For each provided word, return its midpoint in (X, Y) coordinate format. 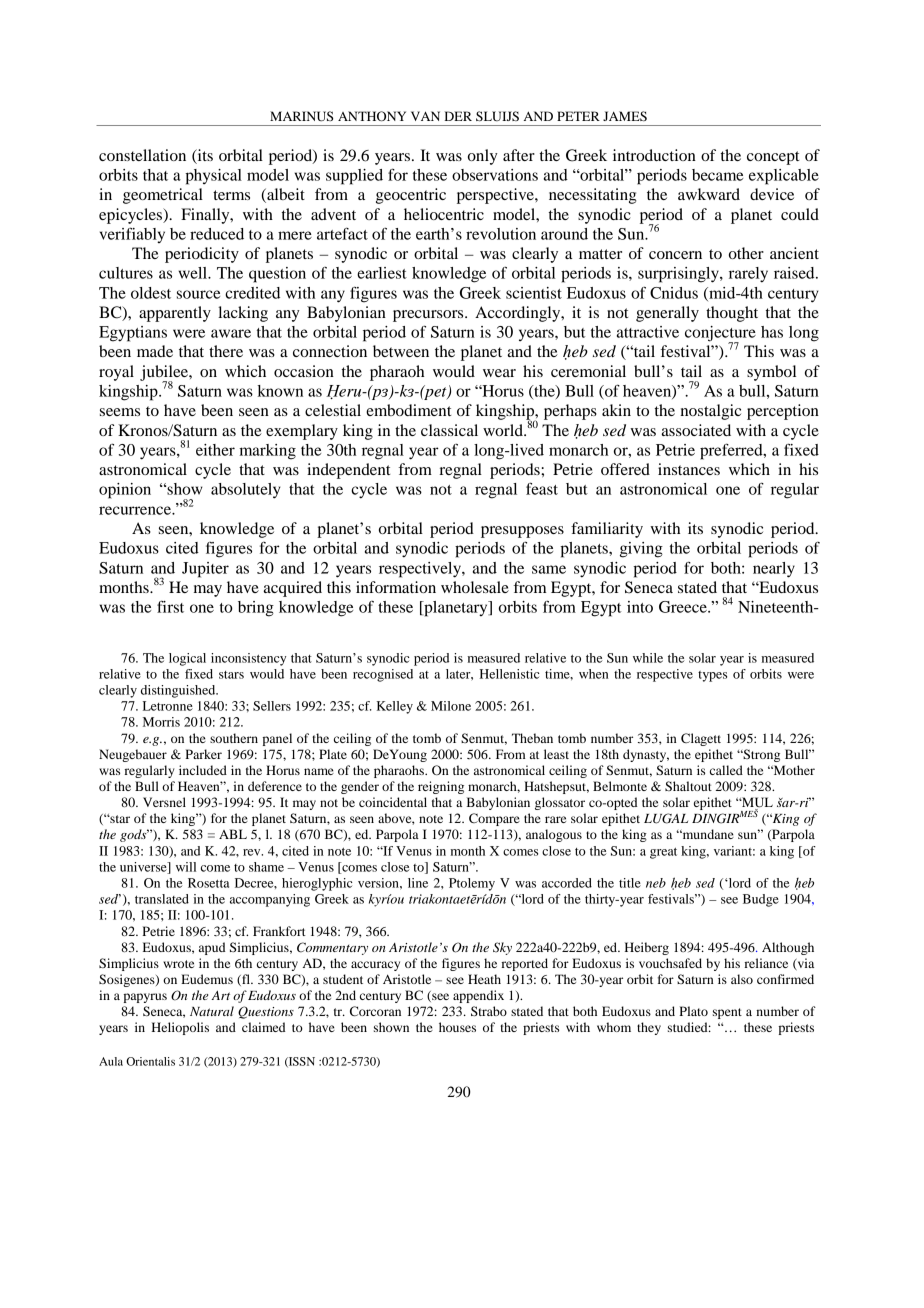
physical (213, 177)
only (483, 157)
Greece (684, 607)
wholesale (475, 587)
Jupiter (205, 570)
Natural (212, 1011)
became (717, 175)
